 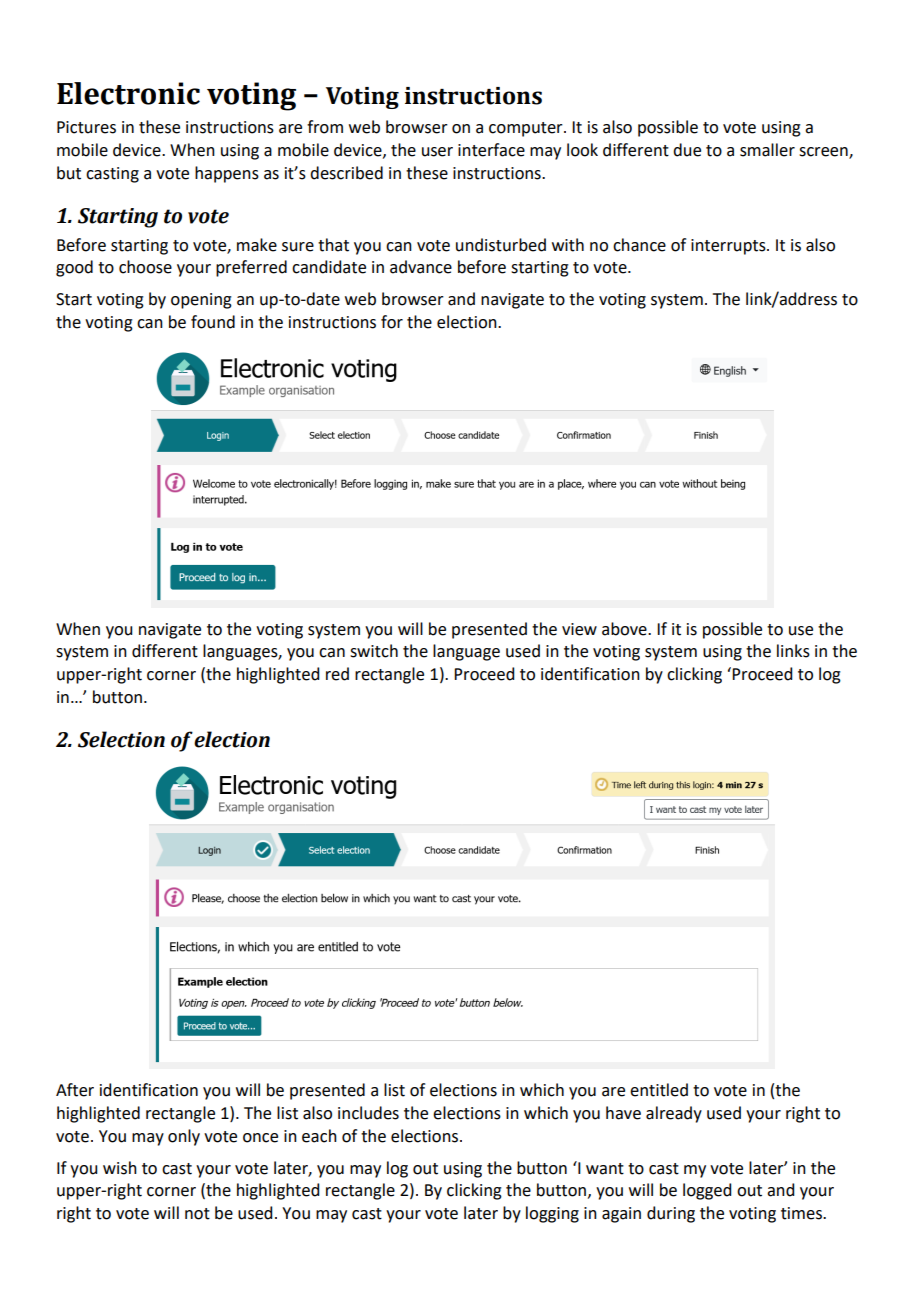 I want to click on After, so click(x=75, y=1090).
